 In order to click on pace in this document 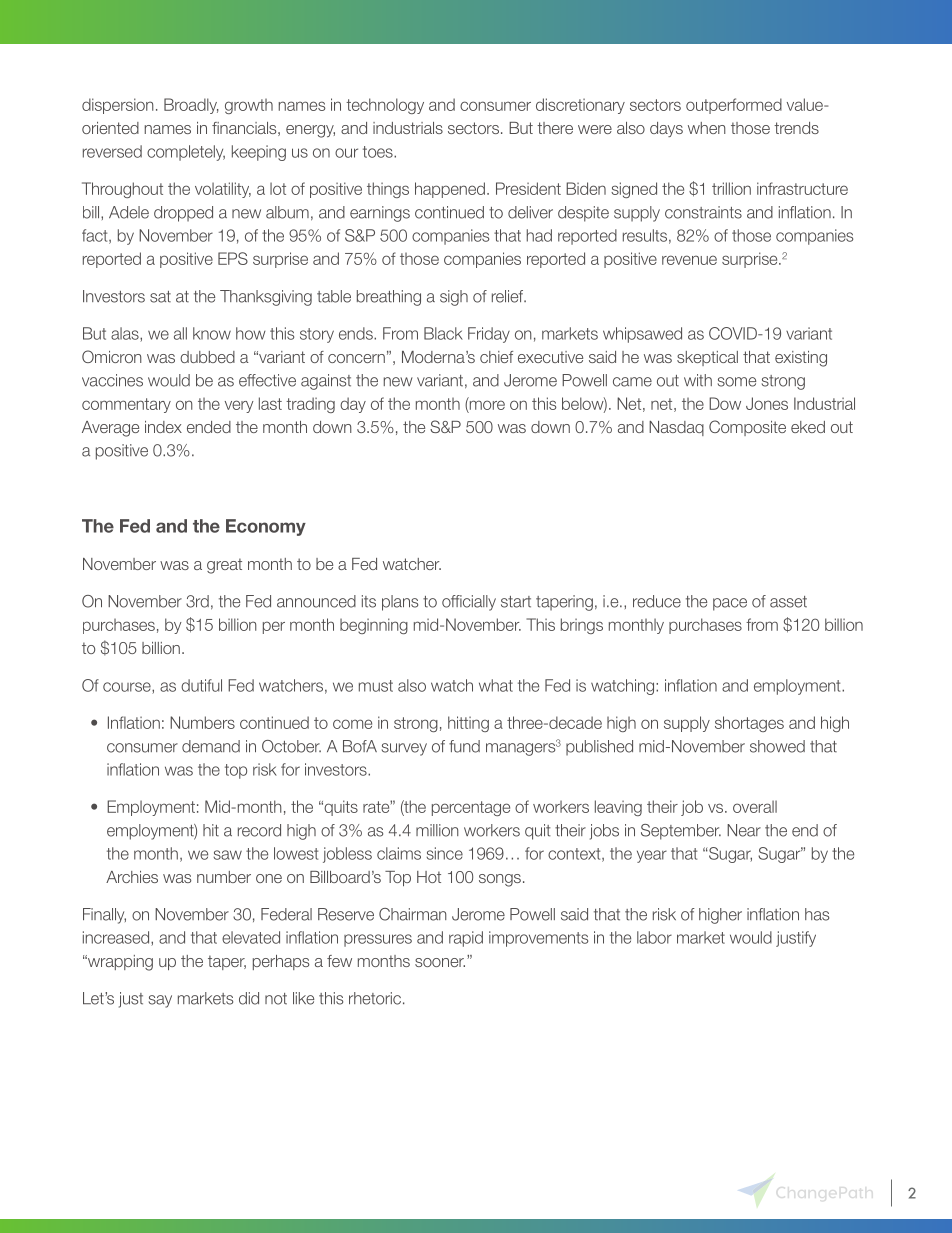, I will do `click(730, 604)`.
